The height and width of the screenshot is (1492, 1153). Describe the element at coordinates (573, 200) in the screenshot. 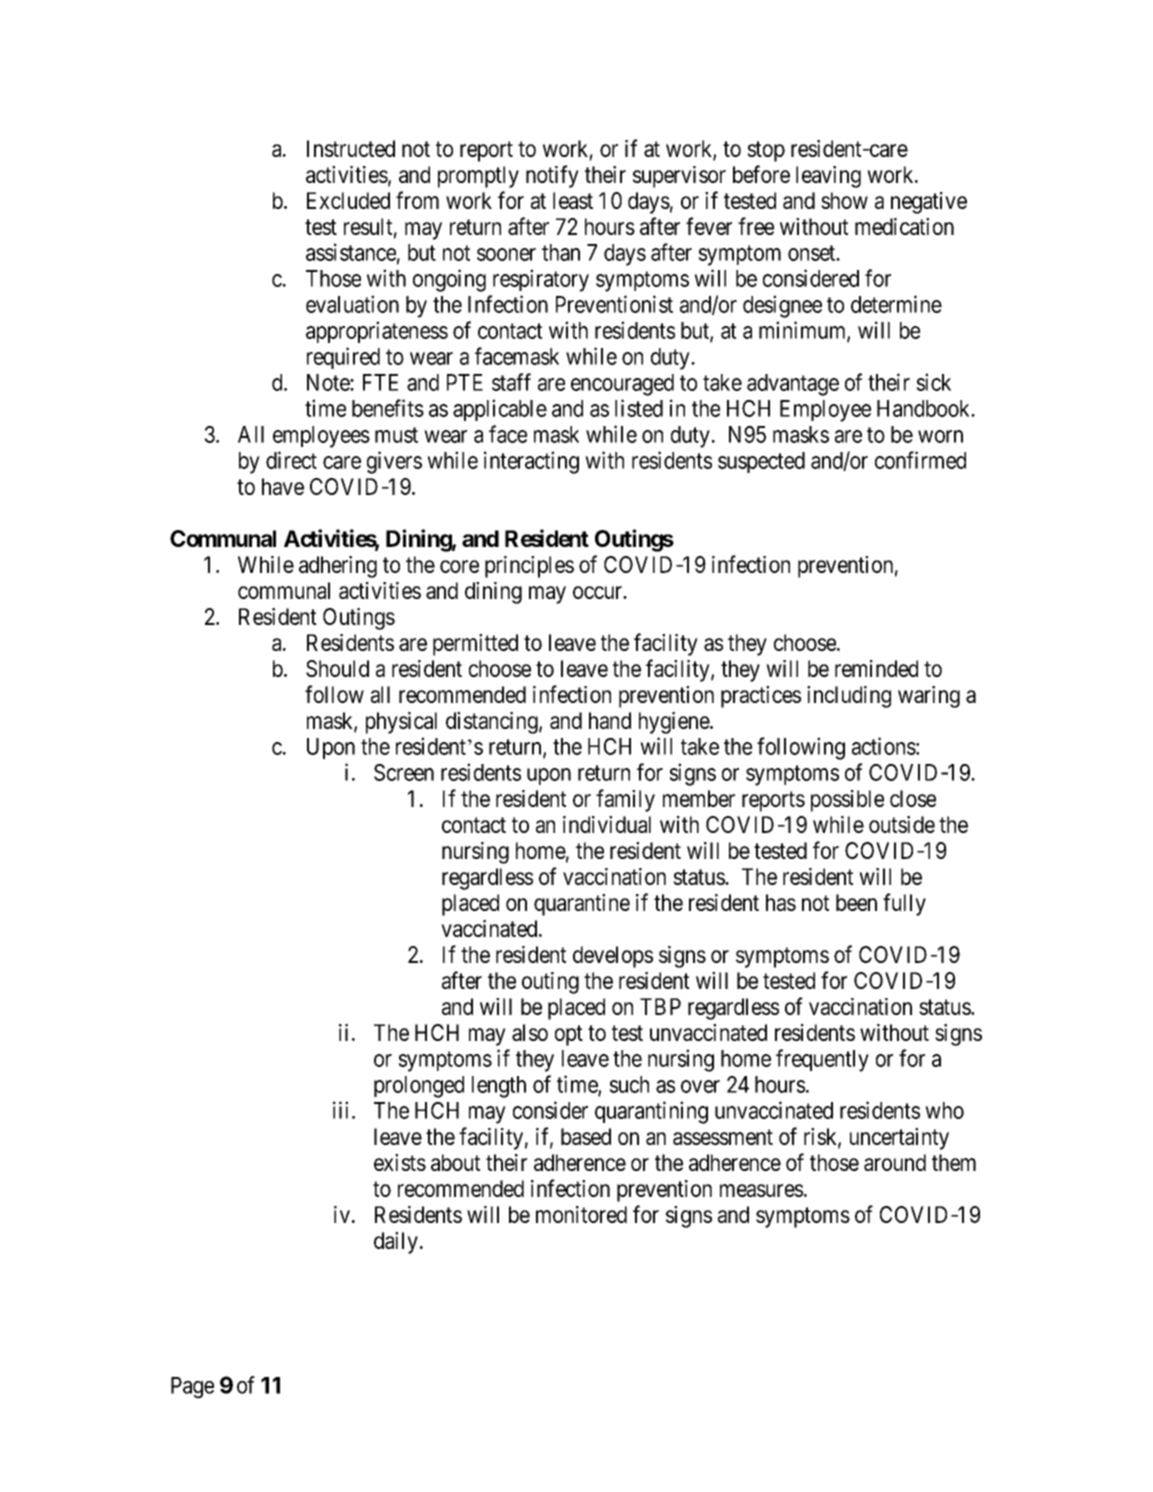

I see `least` at that location.
